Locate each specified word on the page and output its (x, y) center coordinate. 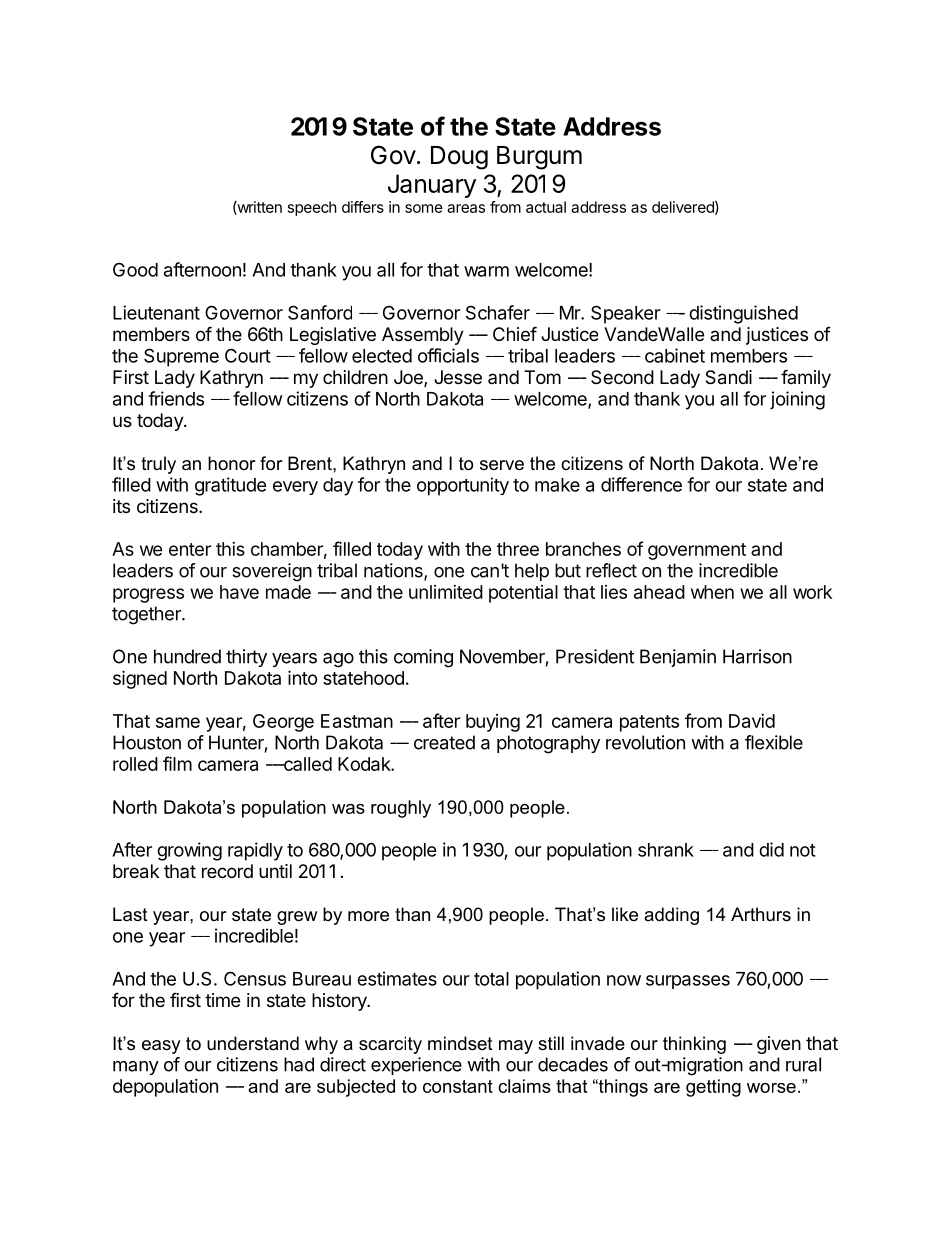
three (518, 549)
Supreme (181, 357)
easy (161, 1047)
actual (546, 207)
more (368, 916)
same (178, 722)
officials (448, 355)
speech (312, 208)
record (227, 871)
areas (466, 208)
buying (493, 723)
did (771, 849)
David (752, 721)
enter (190, 549)
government (697, 551)
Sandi (728, 377)
